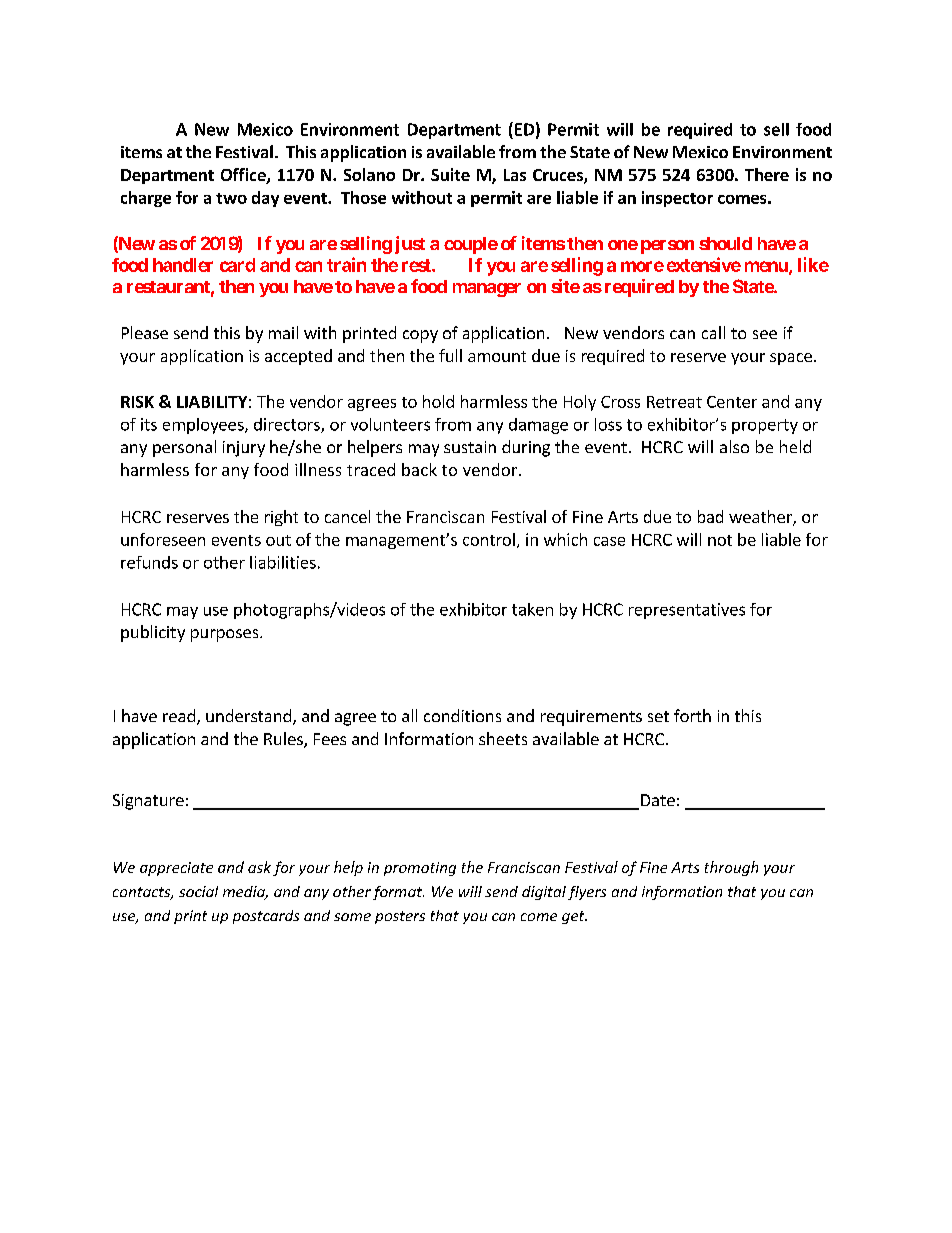 The image size is (952, 1233). I want to click on conditions, so click(462, 715).
